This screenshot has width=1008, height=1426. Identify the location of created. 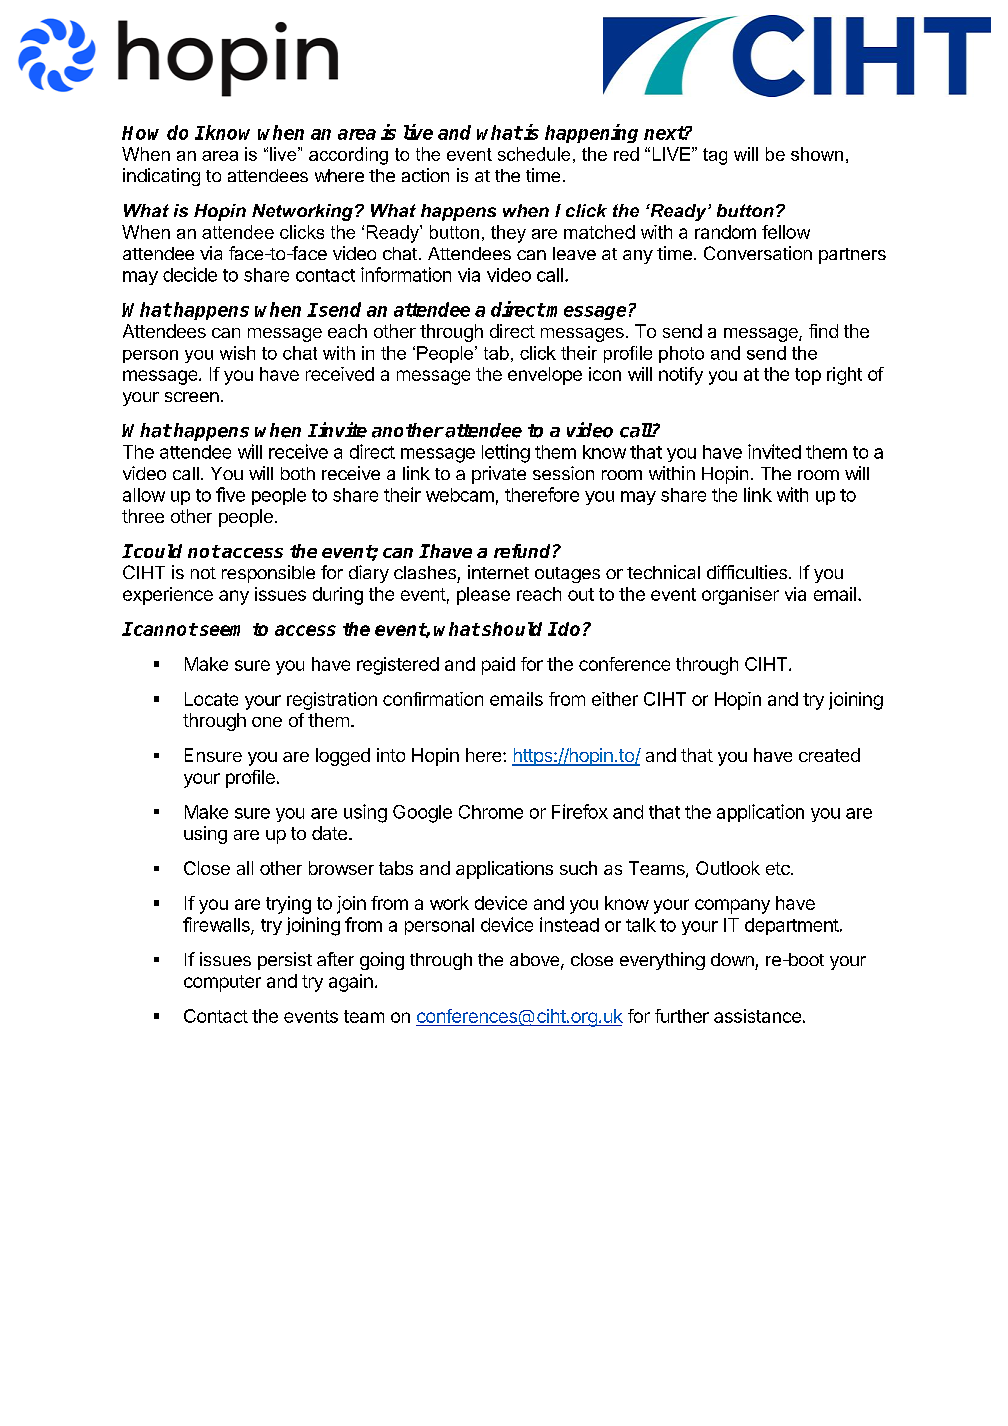
(829, 755).
